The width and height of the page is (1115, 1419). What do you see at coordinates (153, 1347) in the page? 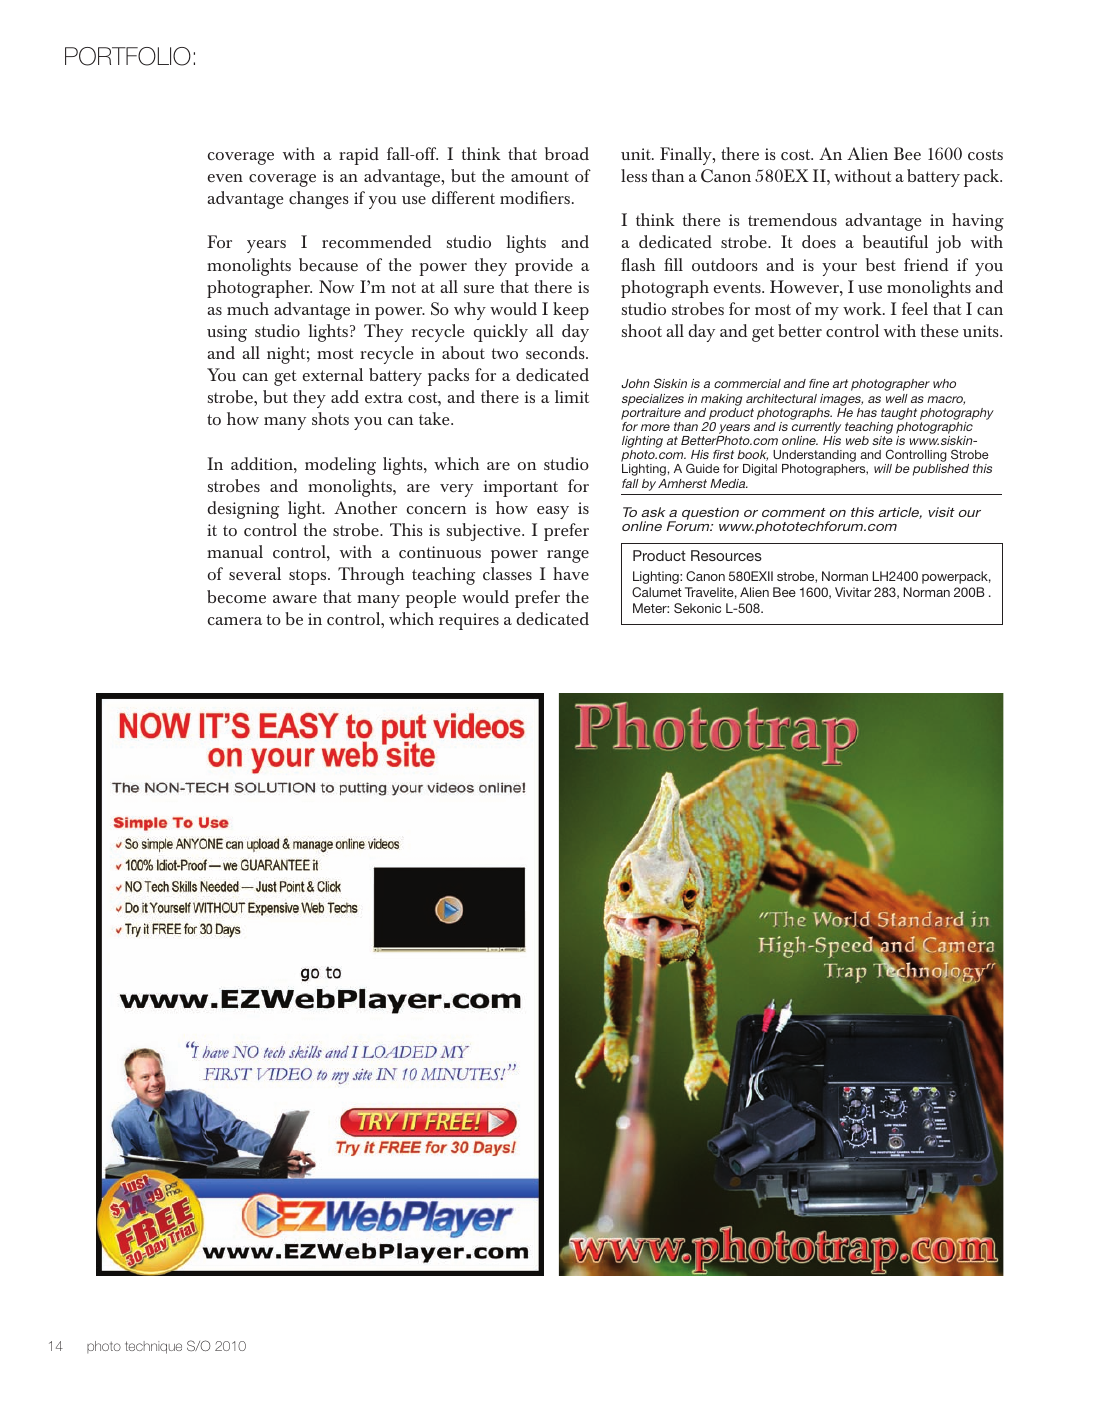
I see `technique` at bounding box center [153, 1347].
